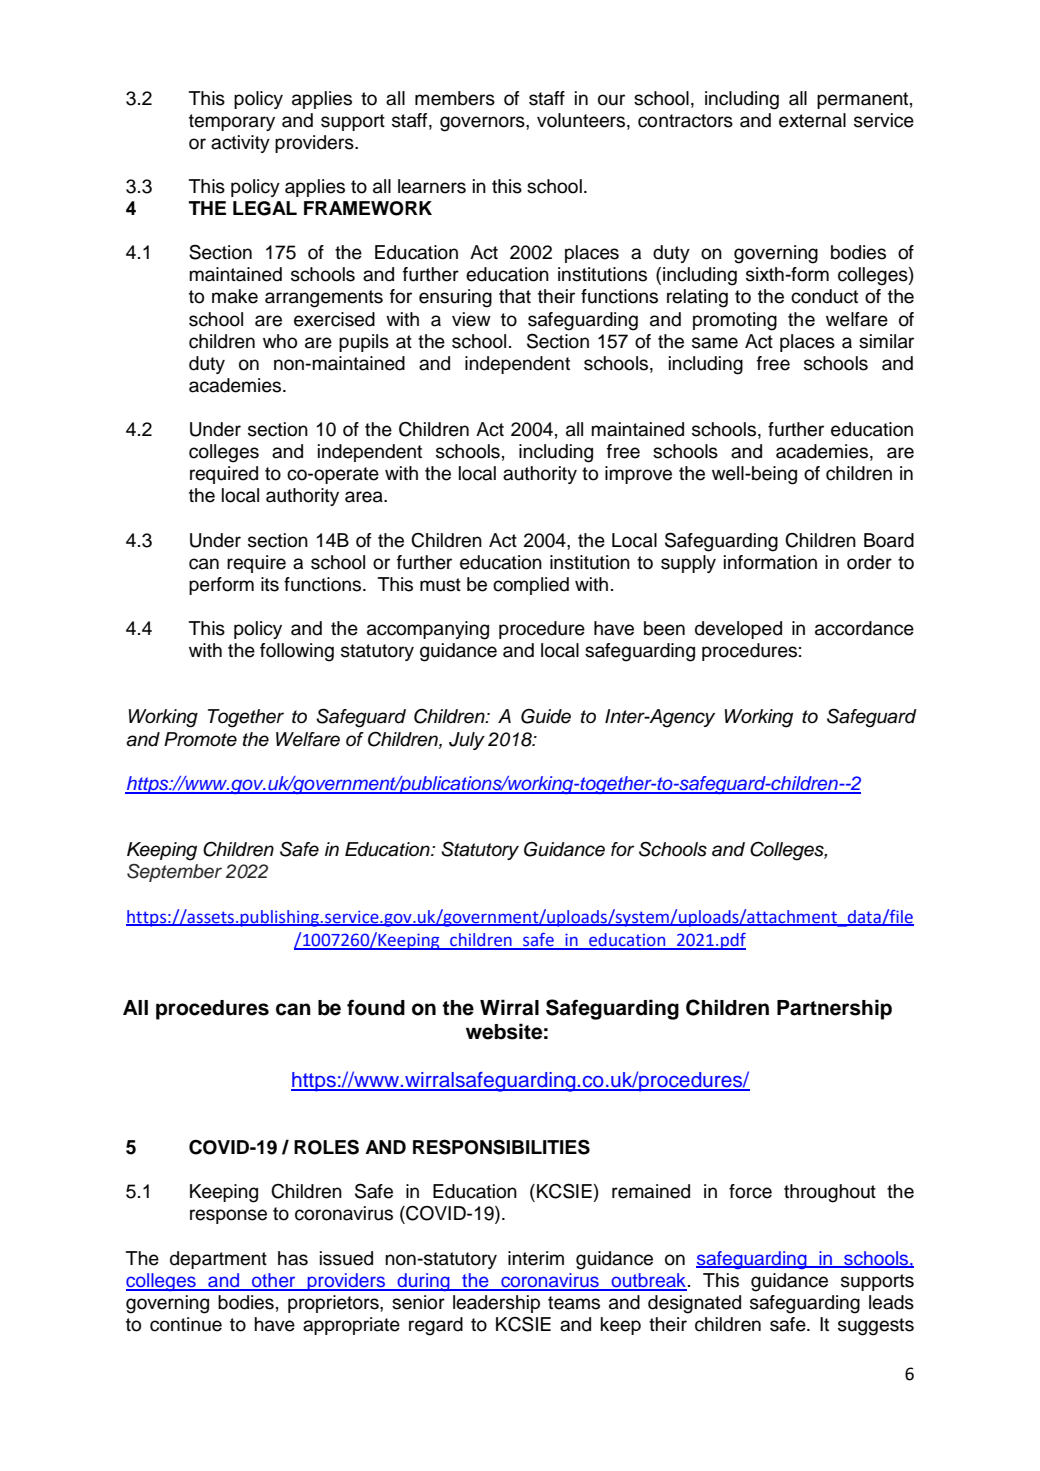 The height and width of the screenshot is (1471, 1040). What do you see at coordinates (611, 100) in the screenshot?
I see `our` at bounding box center [611, 100].
